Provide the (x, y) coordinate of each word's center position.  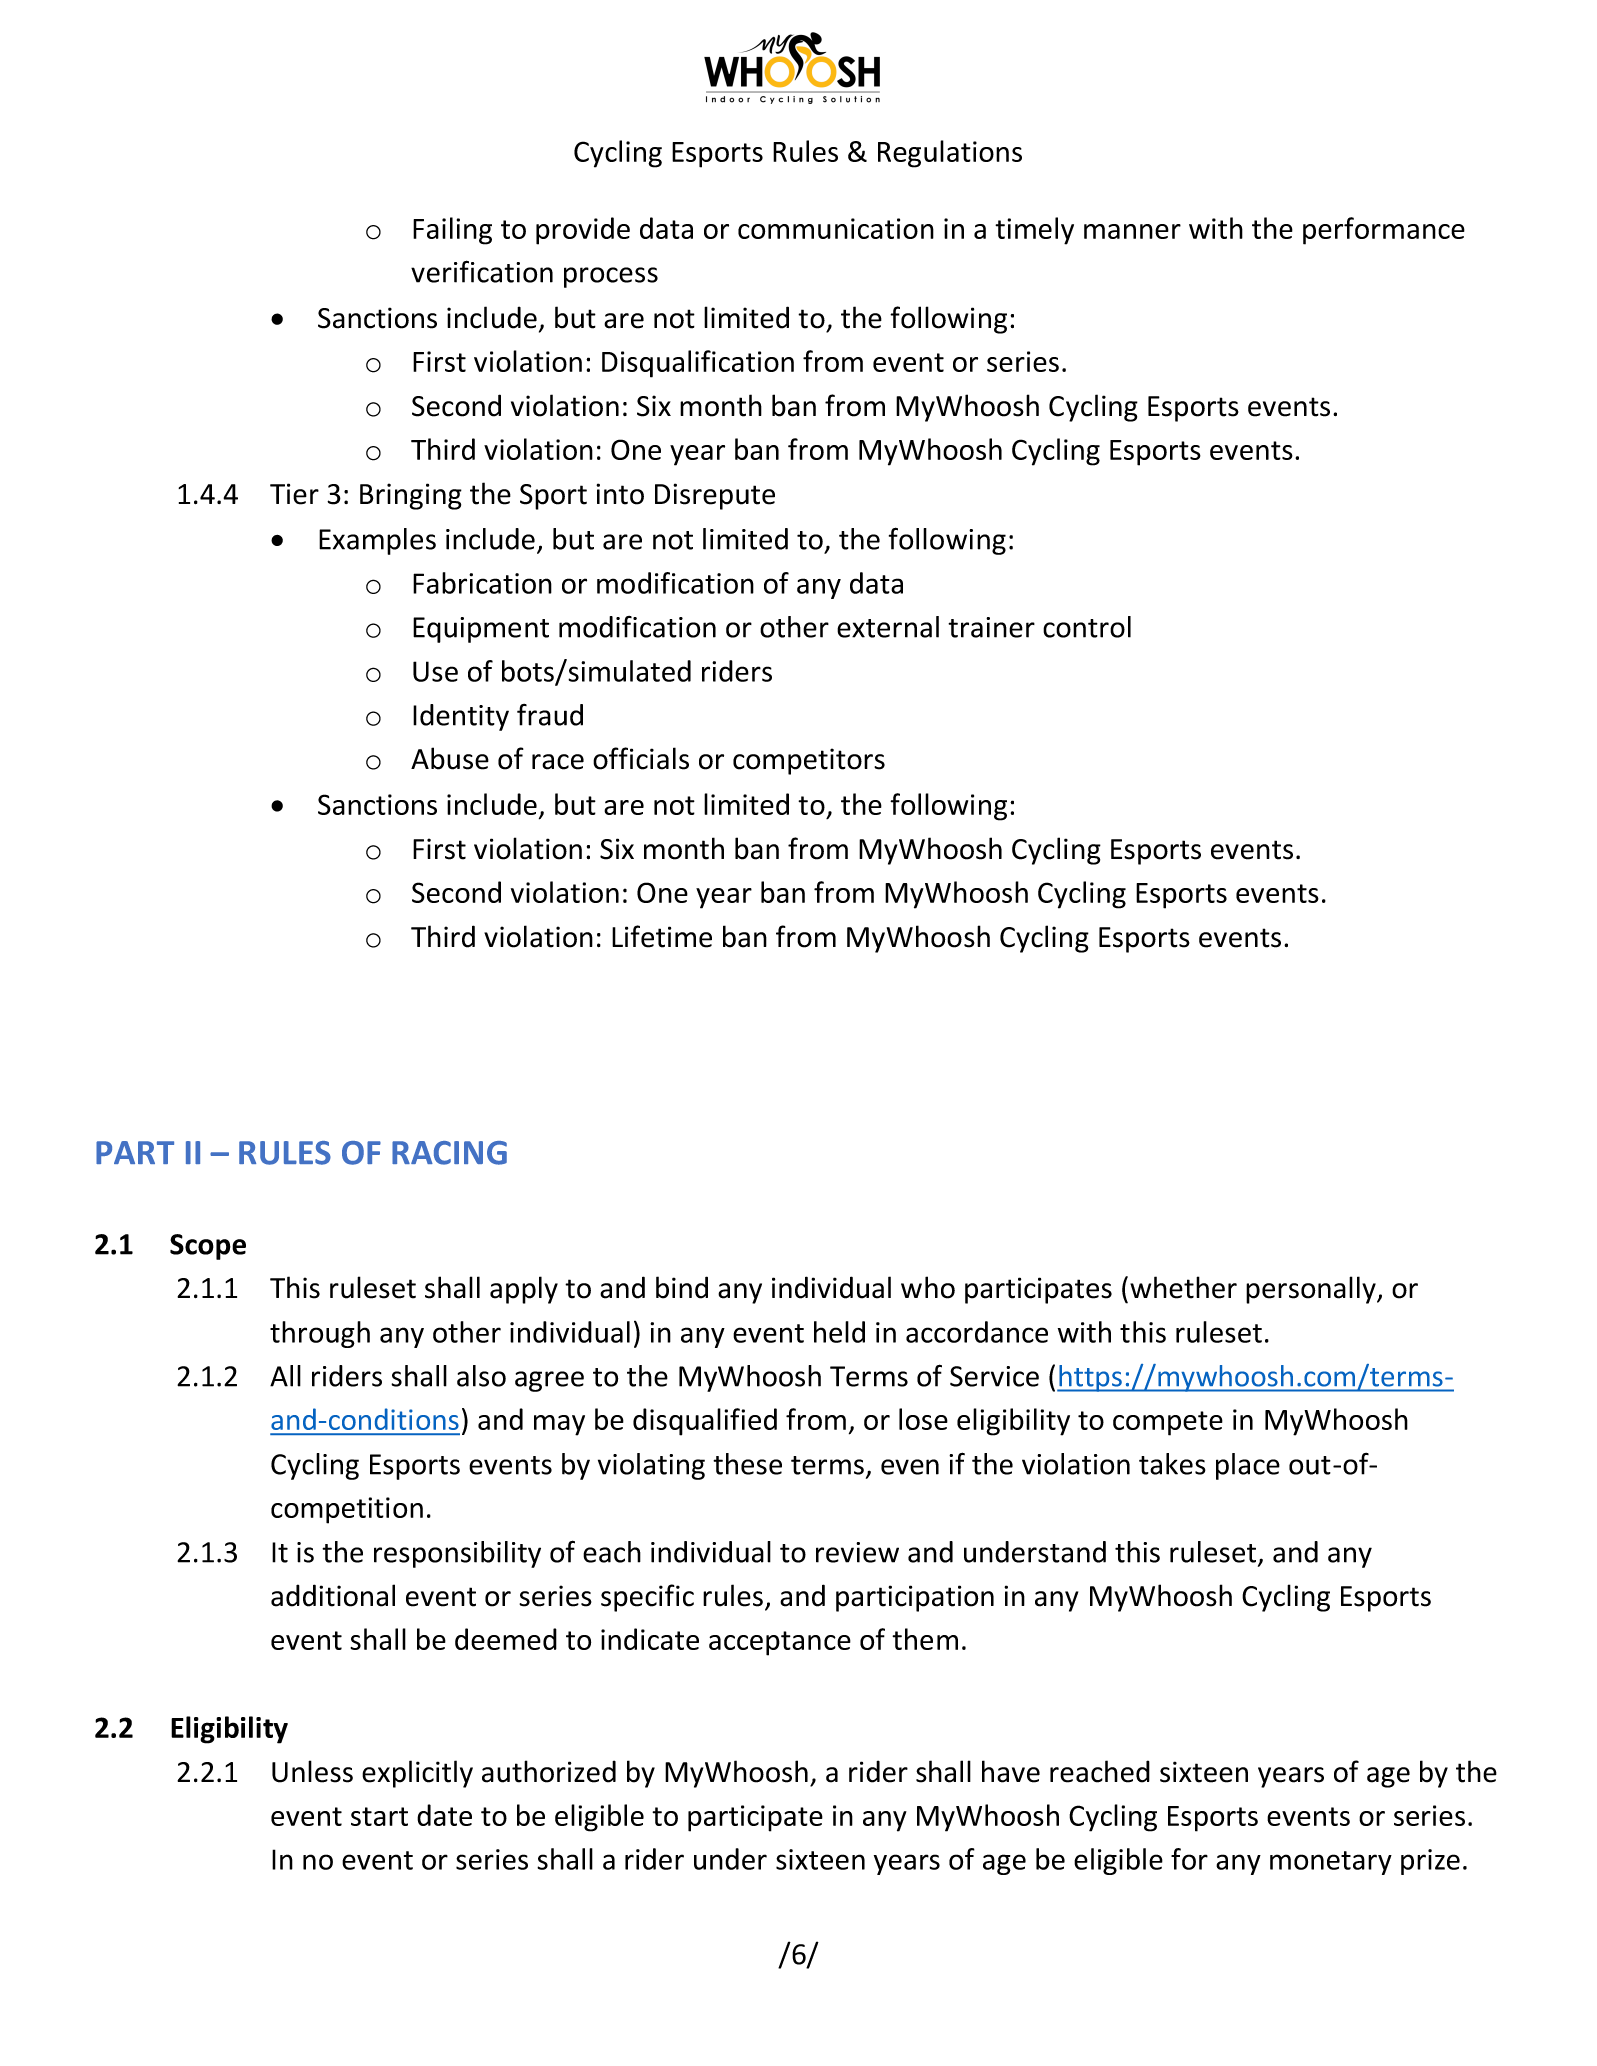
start (379, 1816)
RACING (449, 1153)
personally (1312, 1290)
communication (836, 228)
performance (1384, 231)
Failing (452, 231)
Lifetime (662, 936)
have (1011, 1771)
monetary (1331, 1863)
